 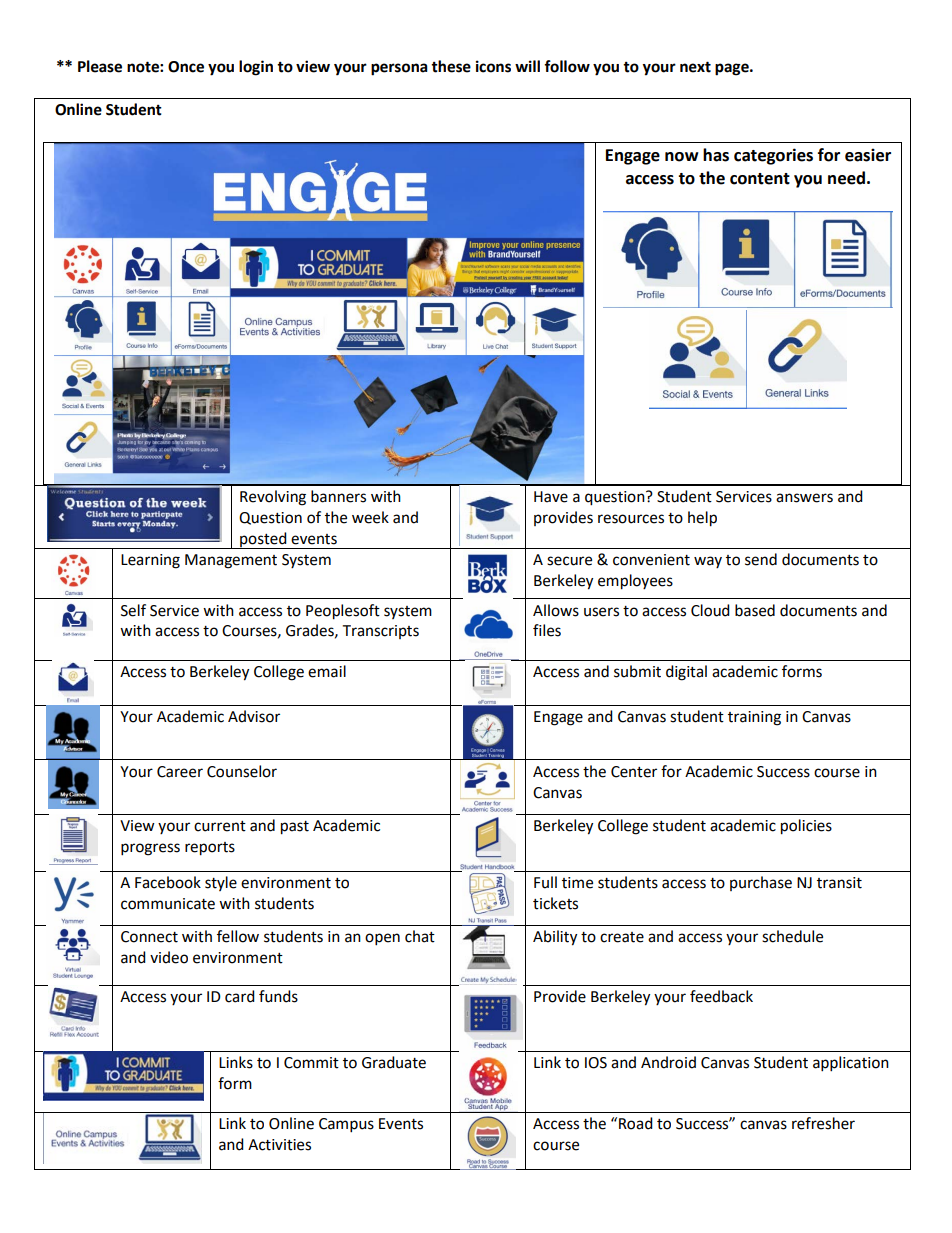 What do you see at coordinates (180, 772) in the screenshot?
I see `Career` at bounding box center [180, 772].
